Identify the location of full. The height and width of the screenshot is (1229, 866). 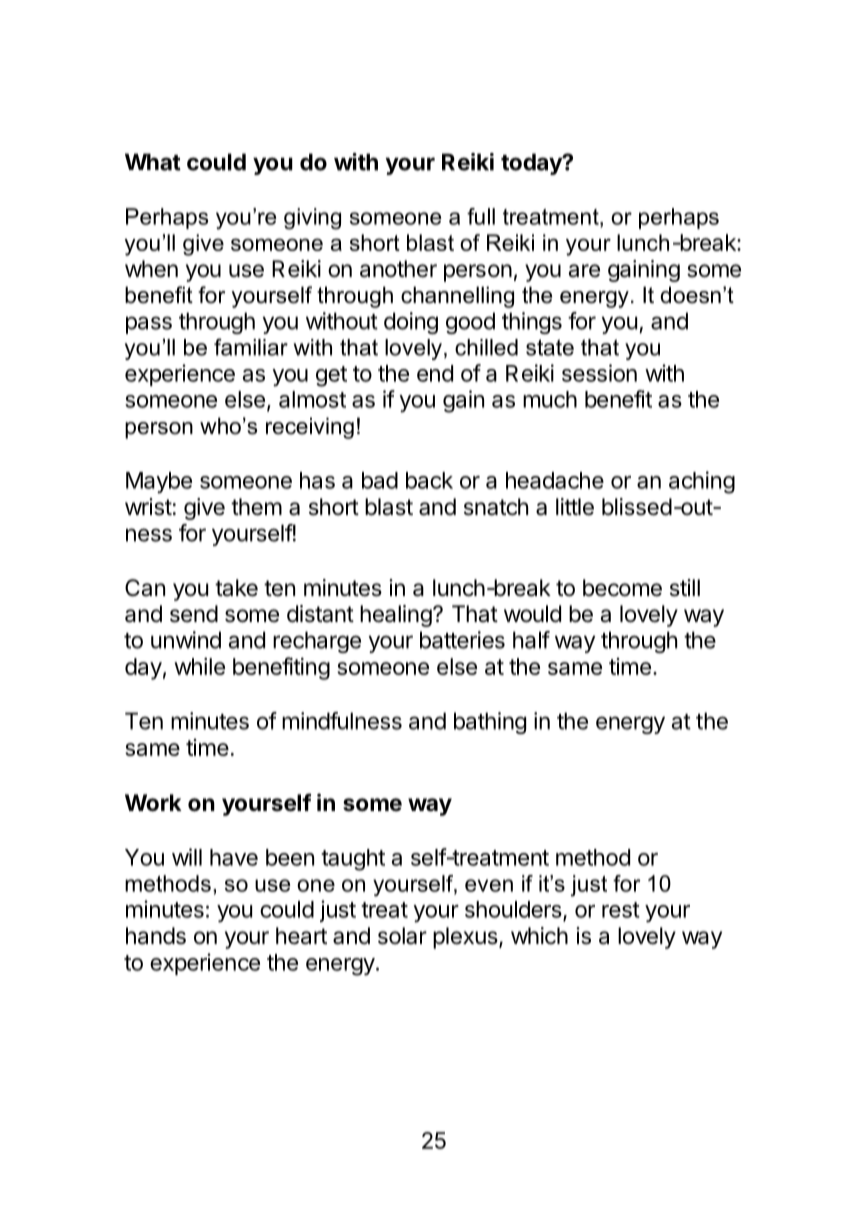
(481, 216).
